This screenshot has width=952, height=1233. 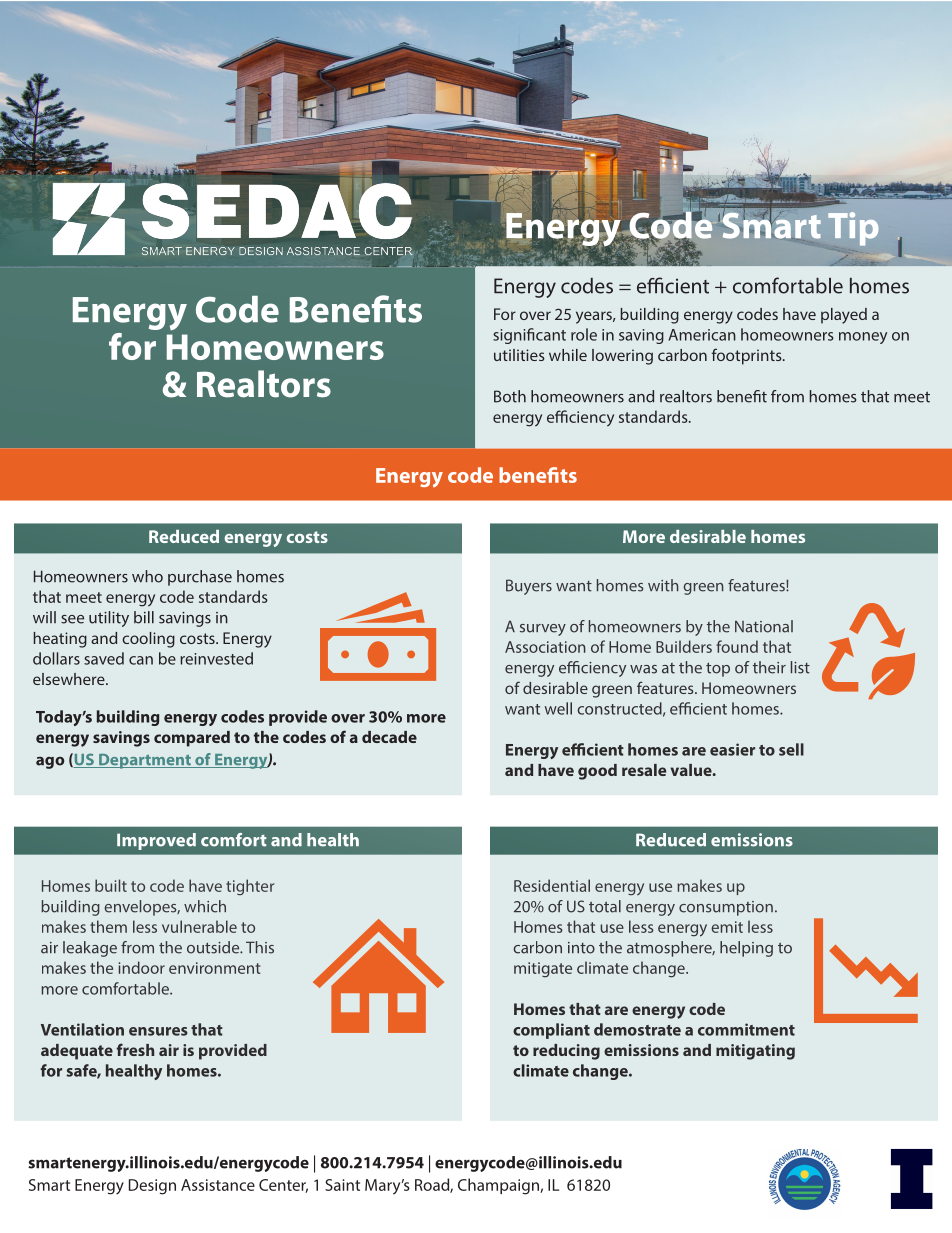 What do you see at coordinates (791, 749) in the screenshot?
I see `sell` at bounding box center [791, 749].
